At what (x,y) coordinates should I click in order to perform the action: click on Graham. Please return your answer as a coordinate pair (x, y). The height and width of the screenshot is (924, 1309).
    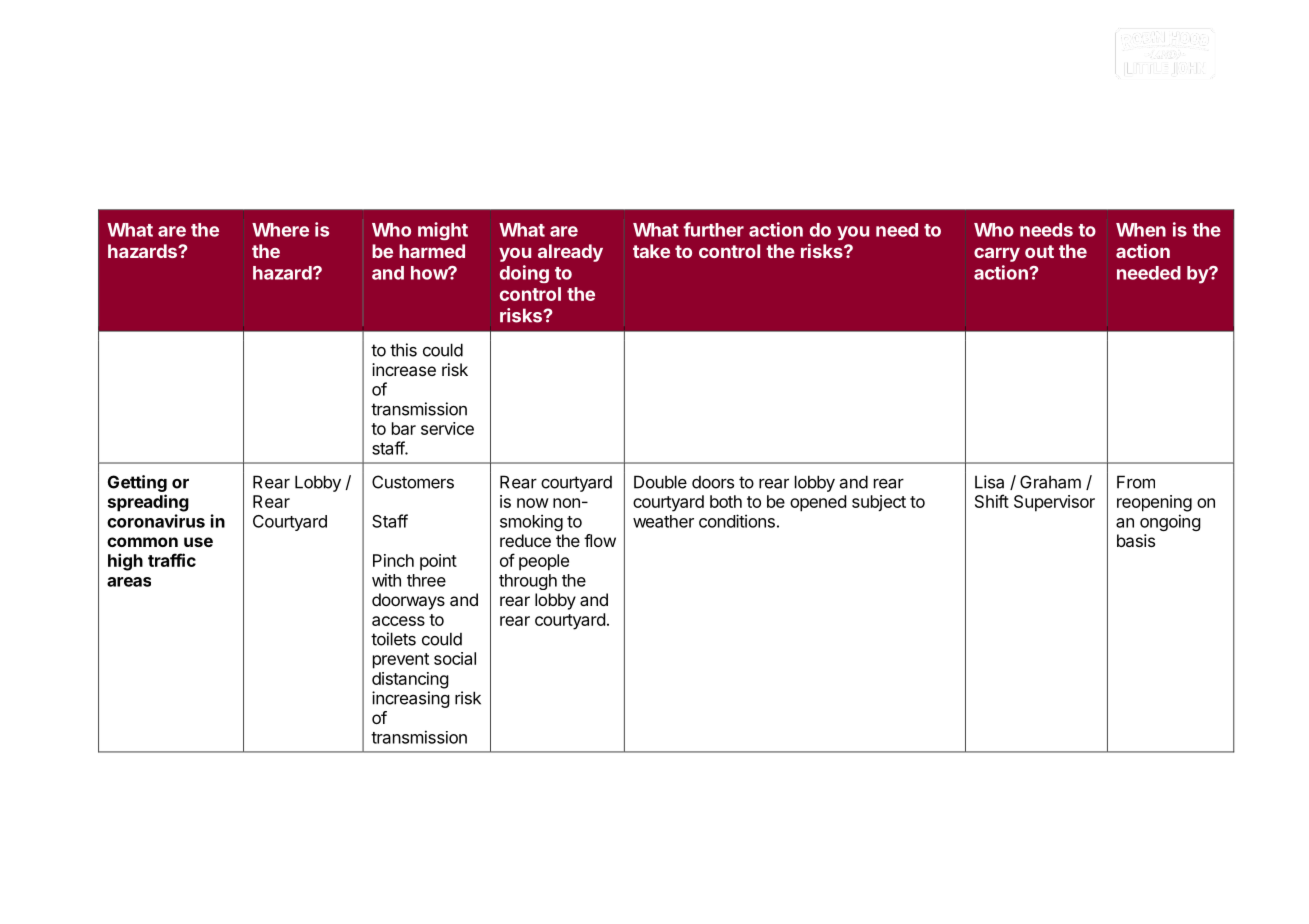
    Looking at the image, I should click on (1050, 482).
